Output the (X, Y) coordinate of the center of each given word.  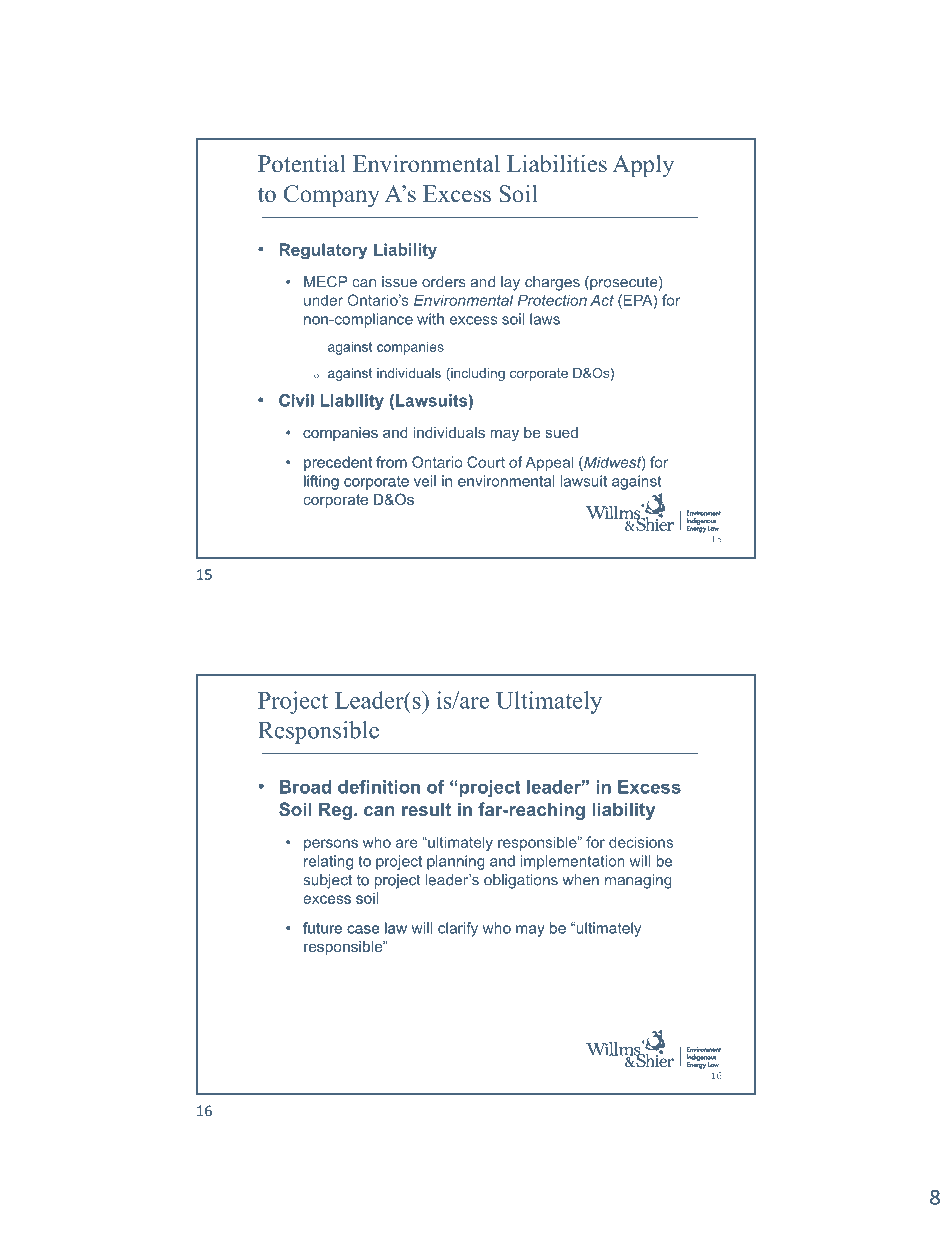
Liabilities (557, 164)
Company (332, 196)
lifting (321, 482)
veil (425, 481)
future (322, 928)
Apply (643, 166)
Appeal (549, 463)
